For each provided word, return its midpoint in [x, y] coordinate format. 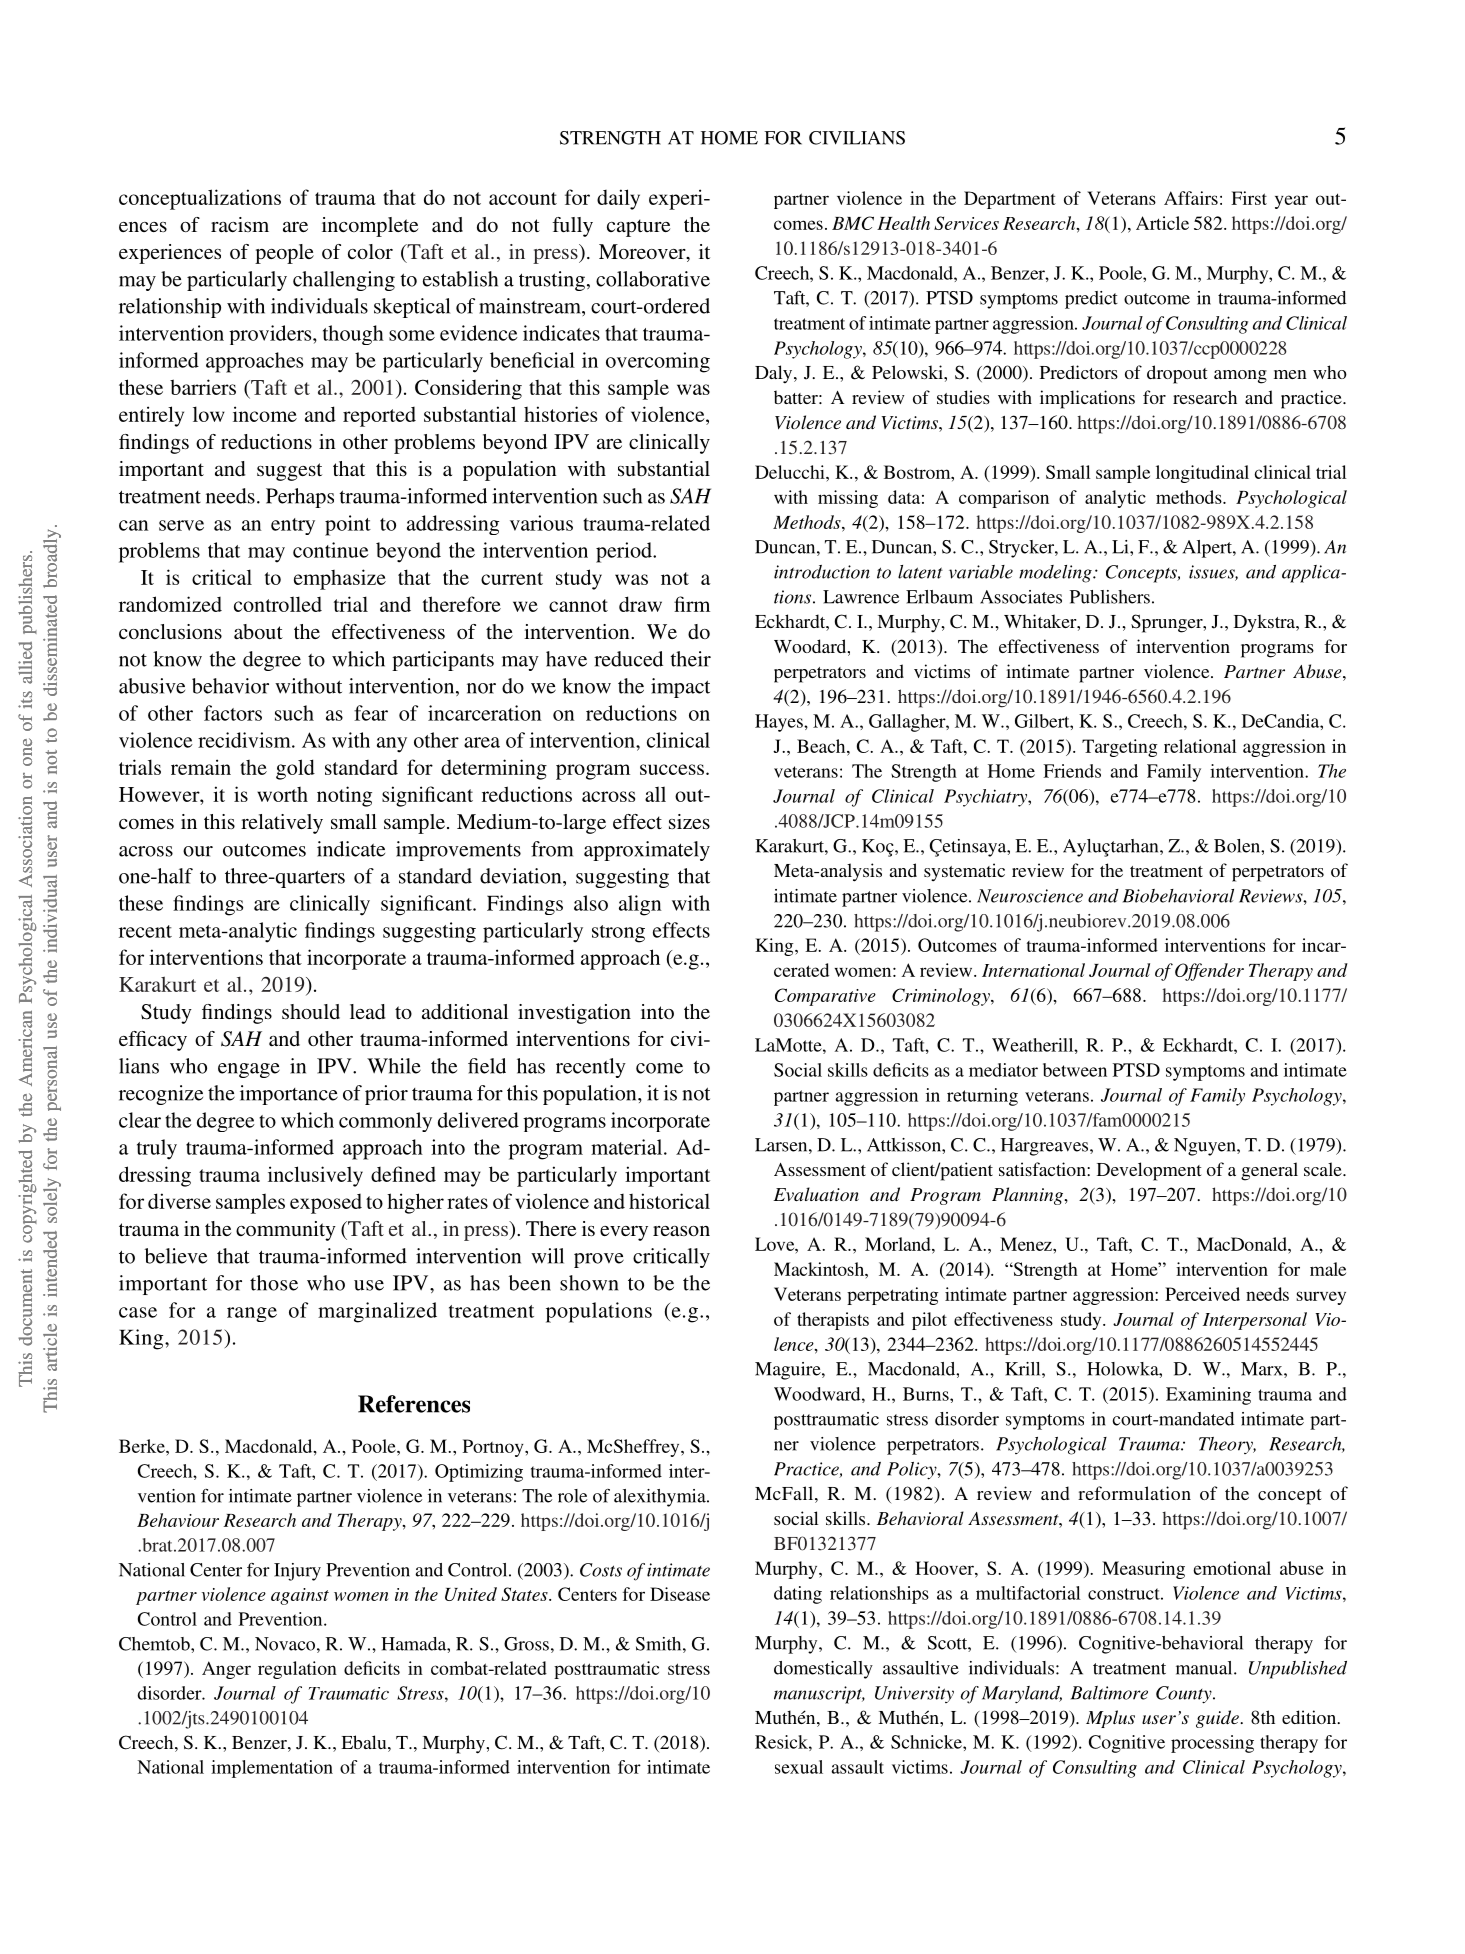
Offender [1209, 972]
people [284, 254]
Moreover [643, 253]
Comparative [825, 997]
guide [1218, 1719]
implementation [272, 1769]
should [311, 1011]
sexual [799, 1767]
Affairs [1191, 198]
